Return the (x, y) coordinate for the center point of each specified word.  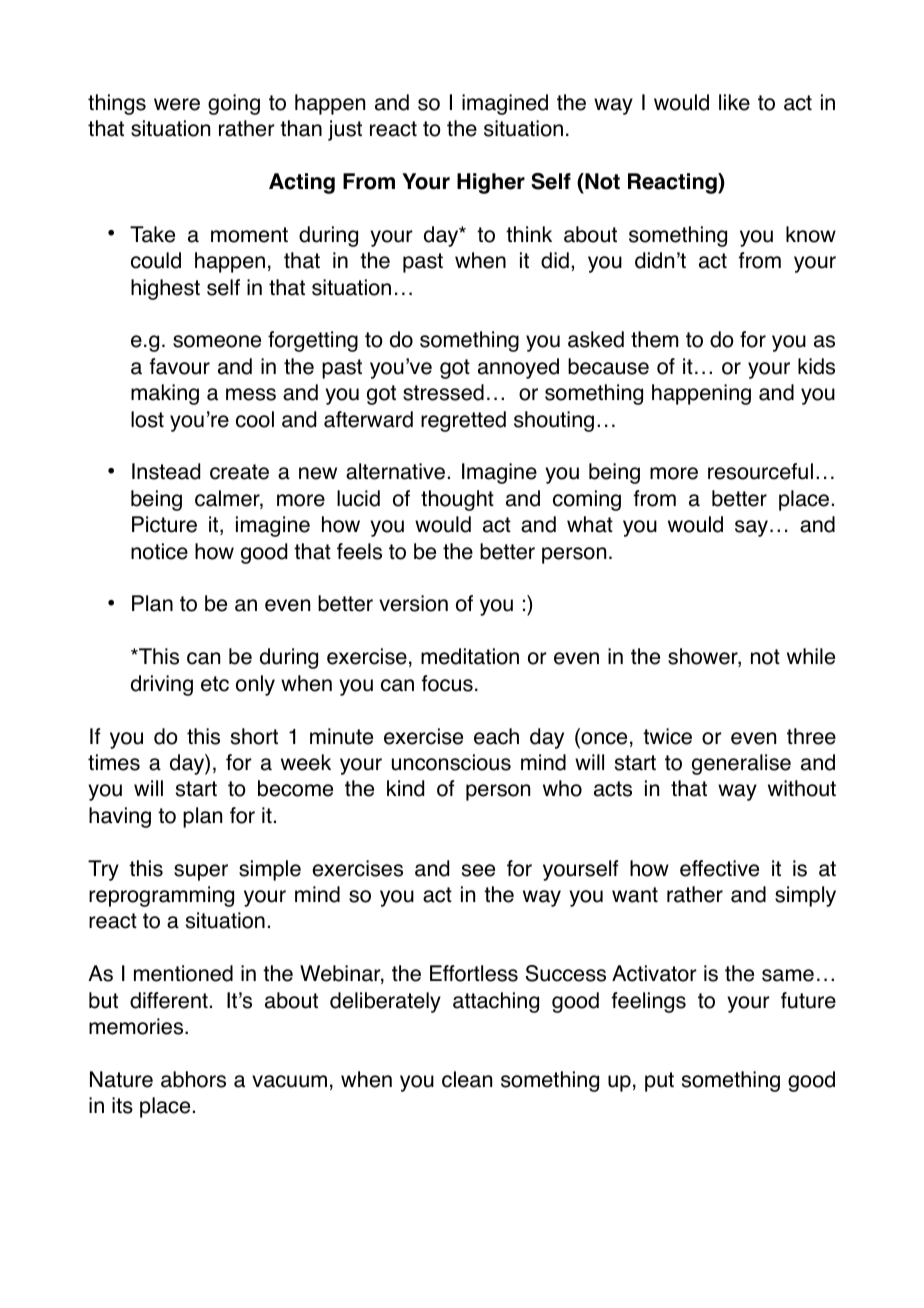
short (254, 736)
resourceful (760, 471)
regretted (463, 421)
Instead (166, 471)
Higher (491, 183)
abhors (193, 1079)
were (177, 104)
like (734, 102)
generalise (741, 764)
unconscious (451, 762)
